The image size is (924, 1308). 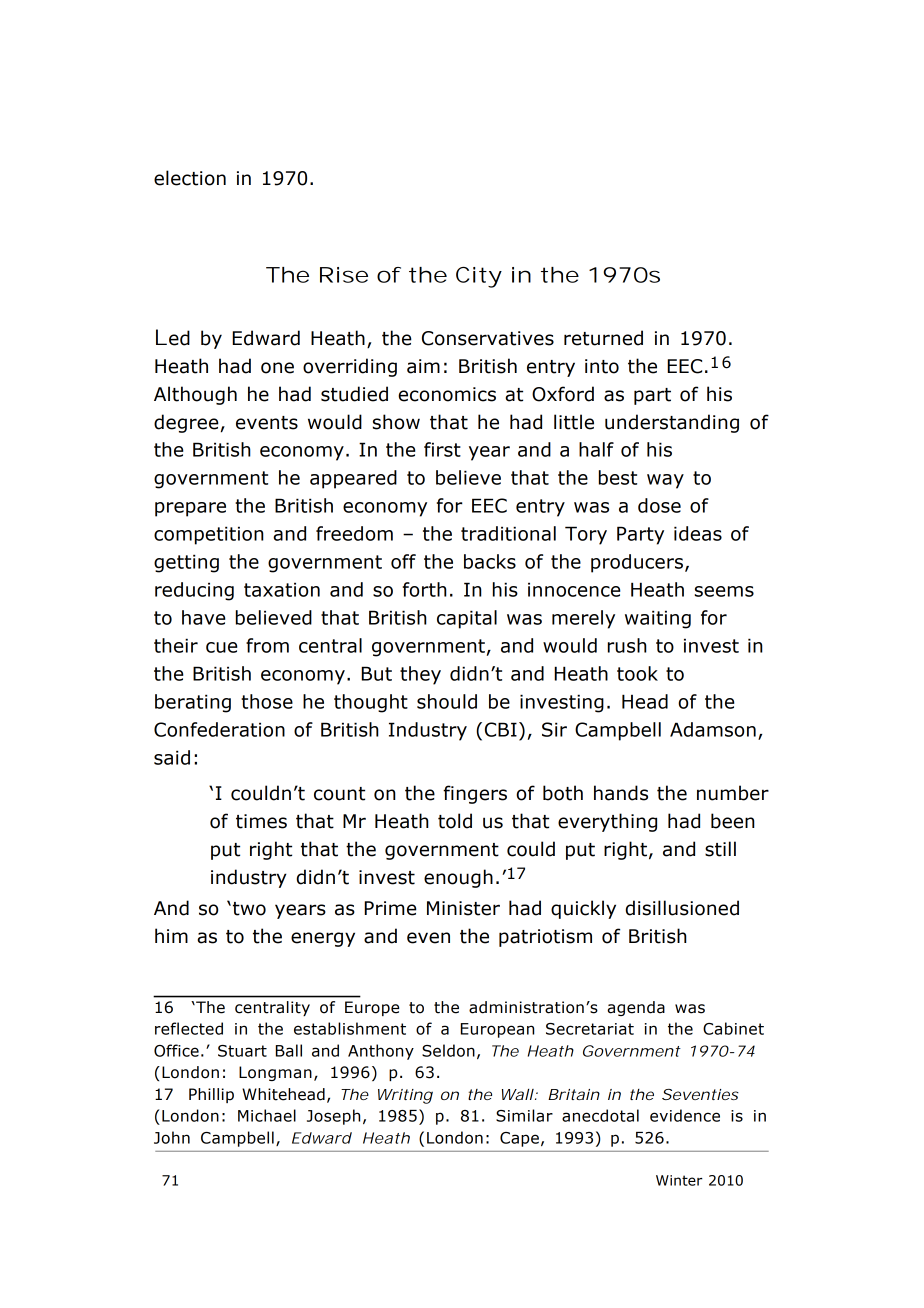 I want to click on should, so click(x=447, y=701).
